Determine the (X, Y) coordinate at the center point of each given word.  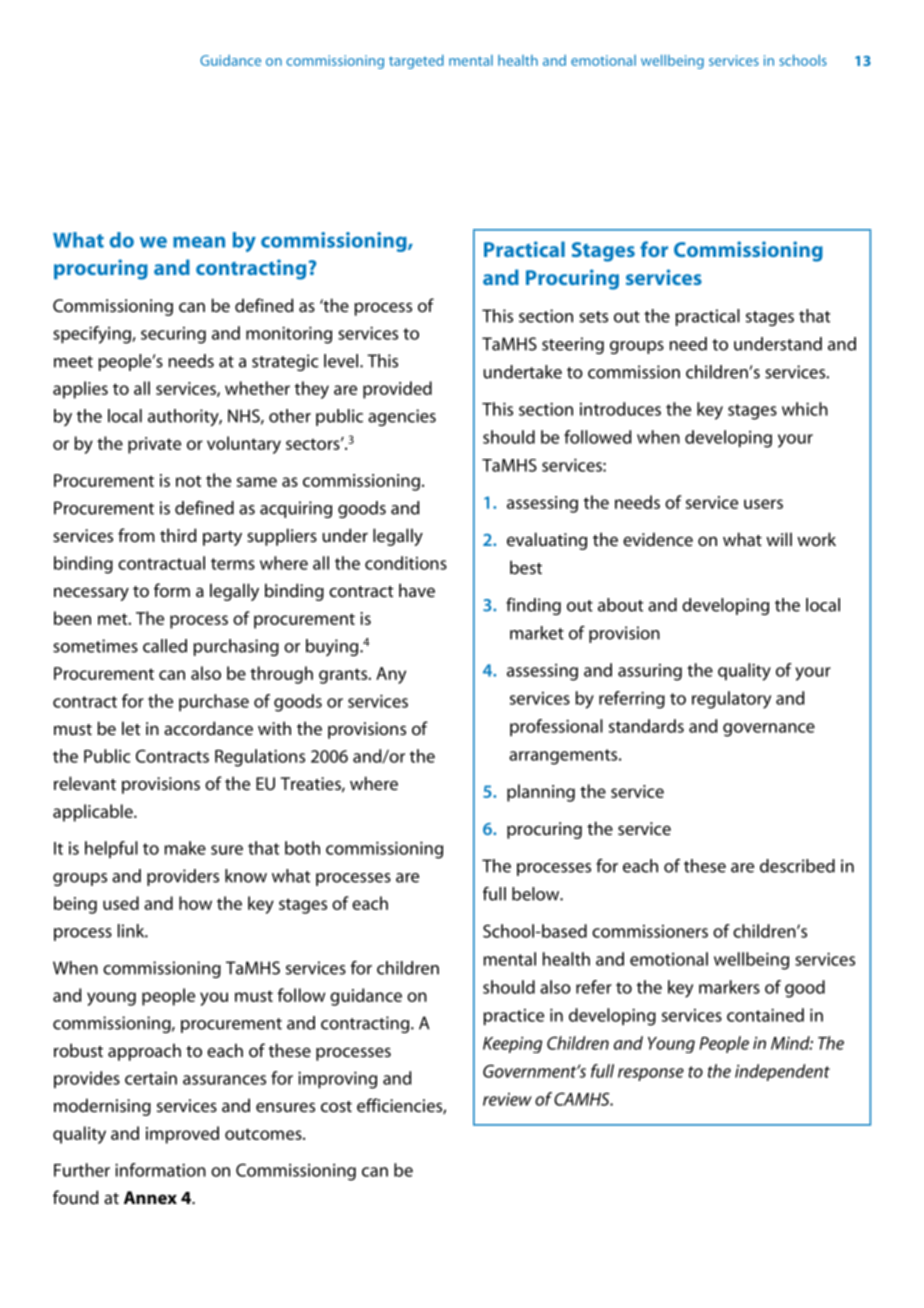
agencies (402, 417)
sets (593, 317)
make (185, 848)
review (507, 1099)
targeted (416, 62)
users (763, 504)
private (154, 445)
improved (182, 1135)
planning (541, 793)
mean (199, 242)
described (797, 866)
